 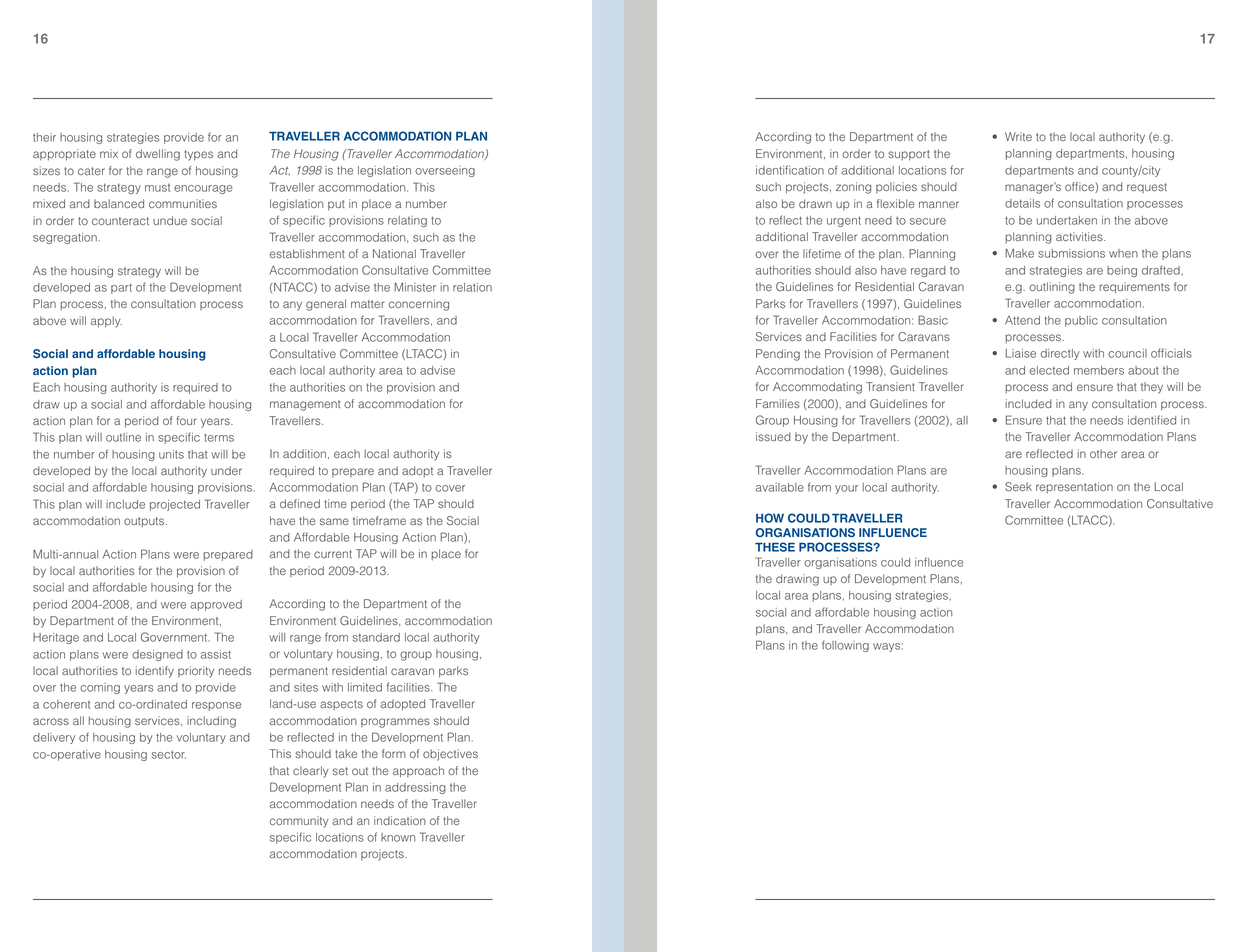 I want to click on community, so click(x=299, y=822).
